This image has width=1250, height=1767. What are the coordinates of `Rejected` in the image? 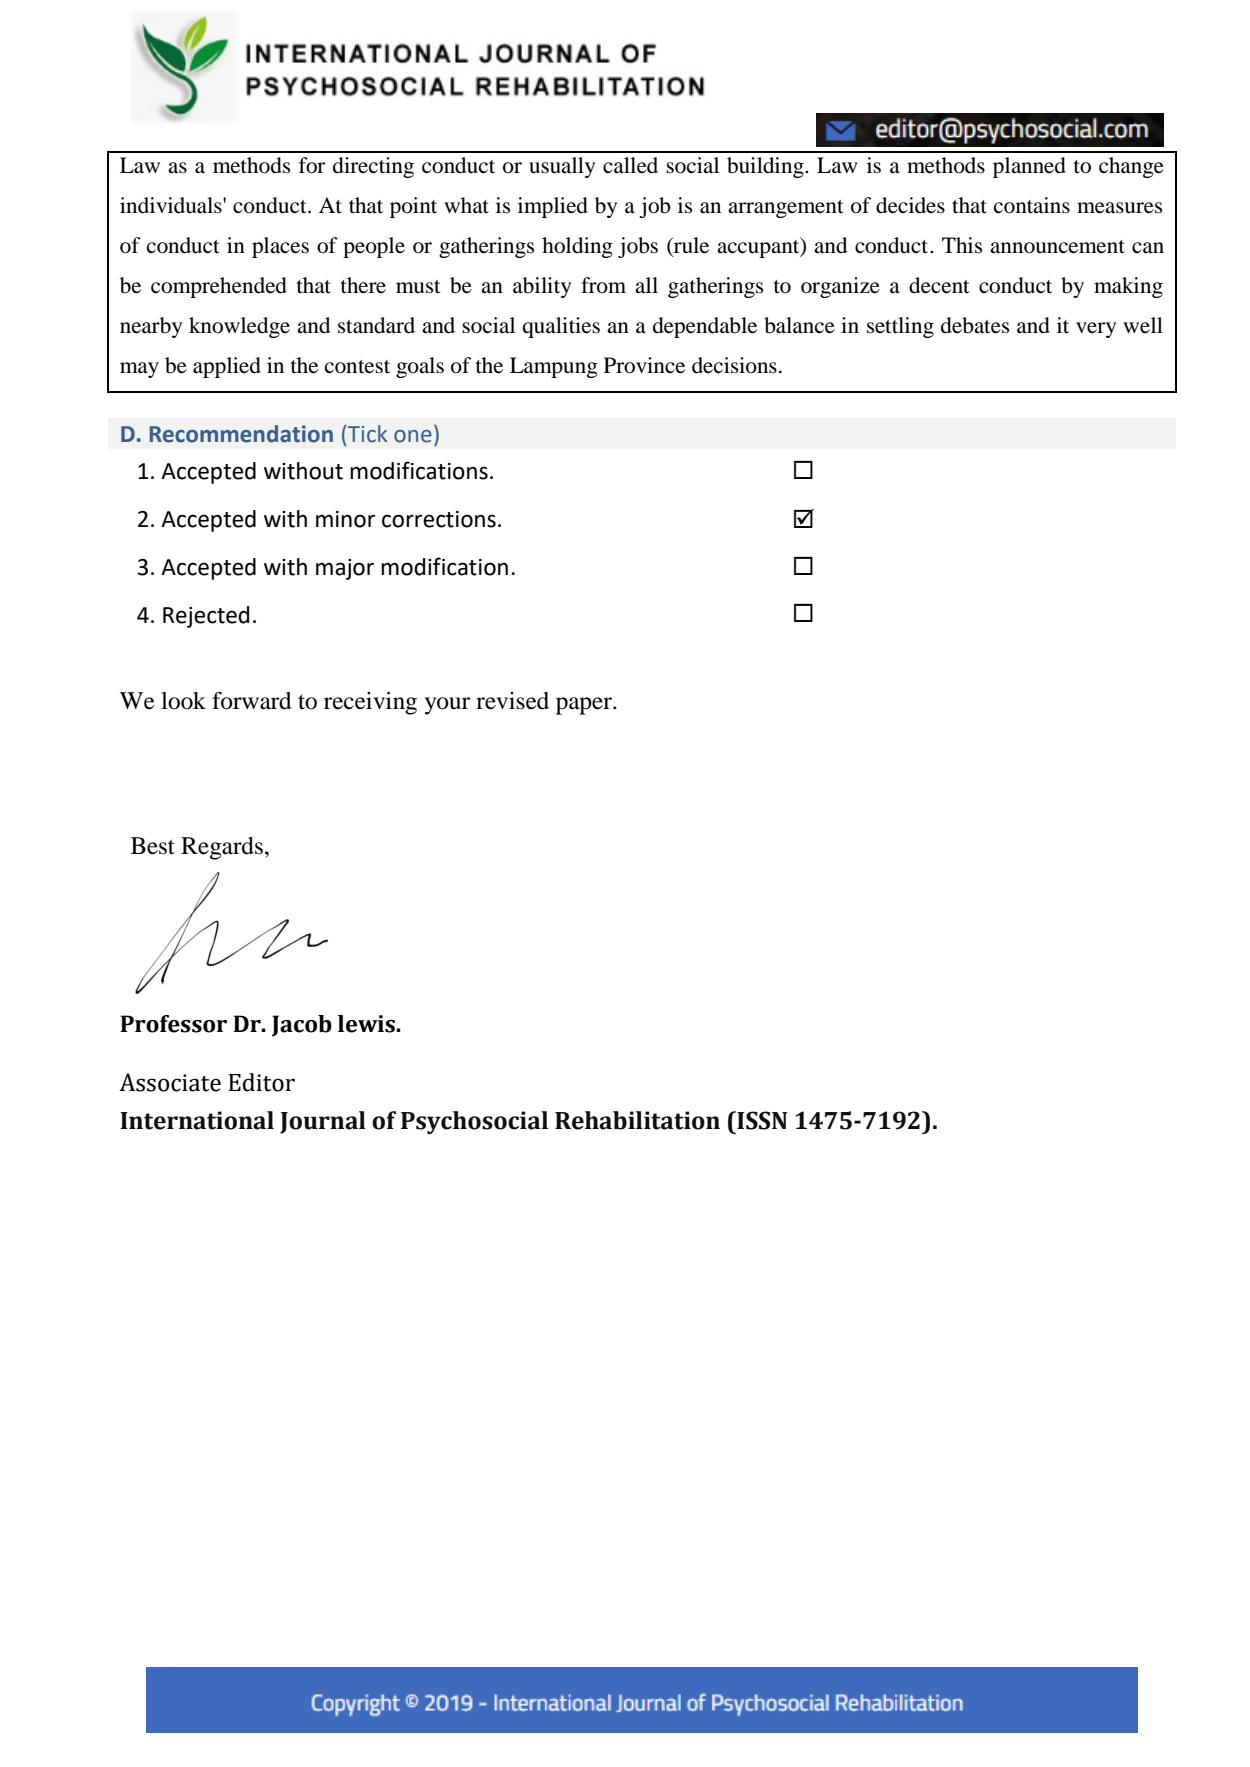 It's located at (206, 617).
